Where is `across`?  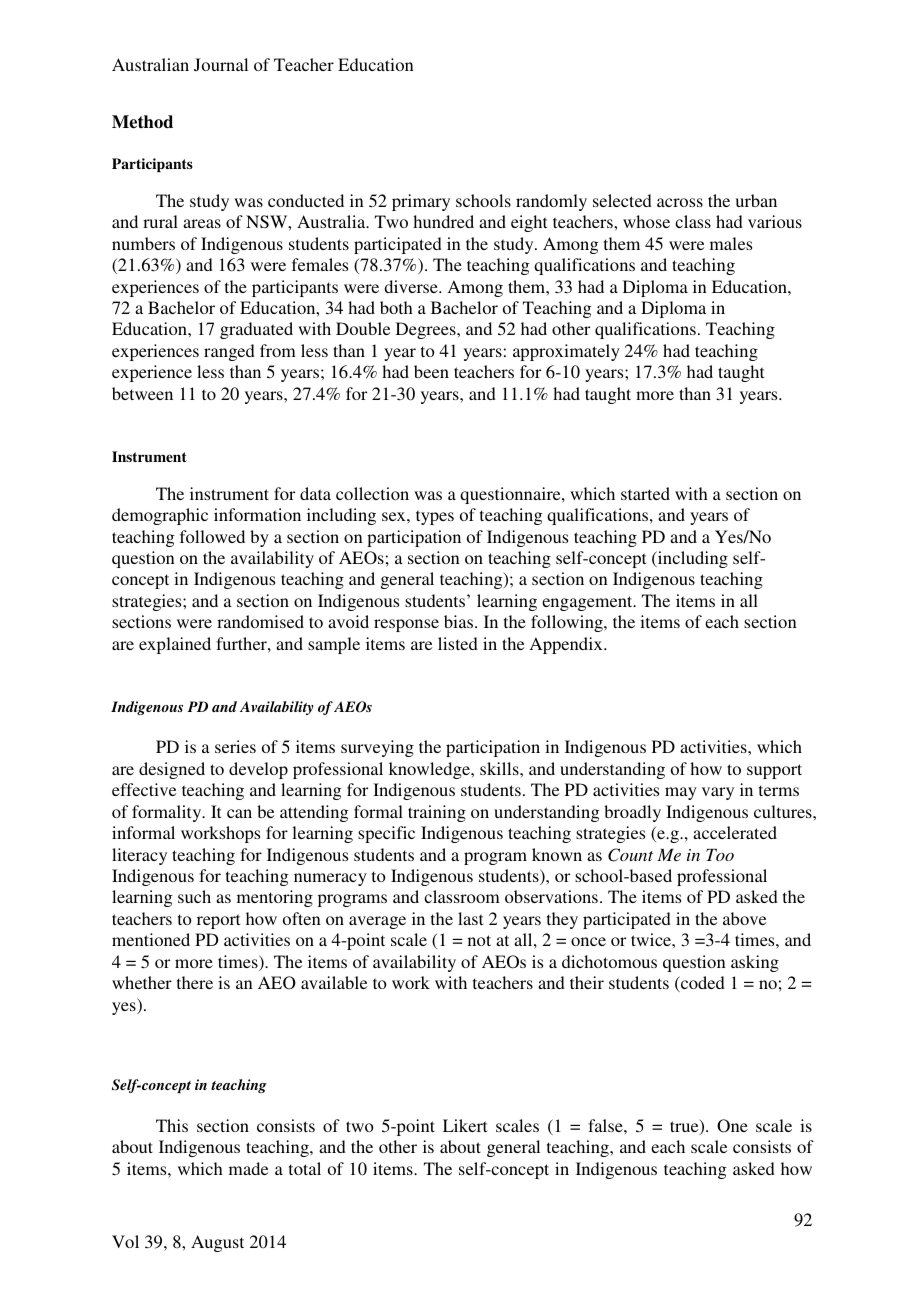
across is located at coordinates (680, 202).
